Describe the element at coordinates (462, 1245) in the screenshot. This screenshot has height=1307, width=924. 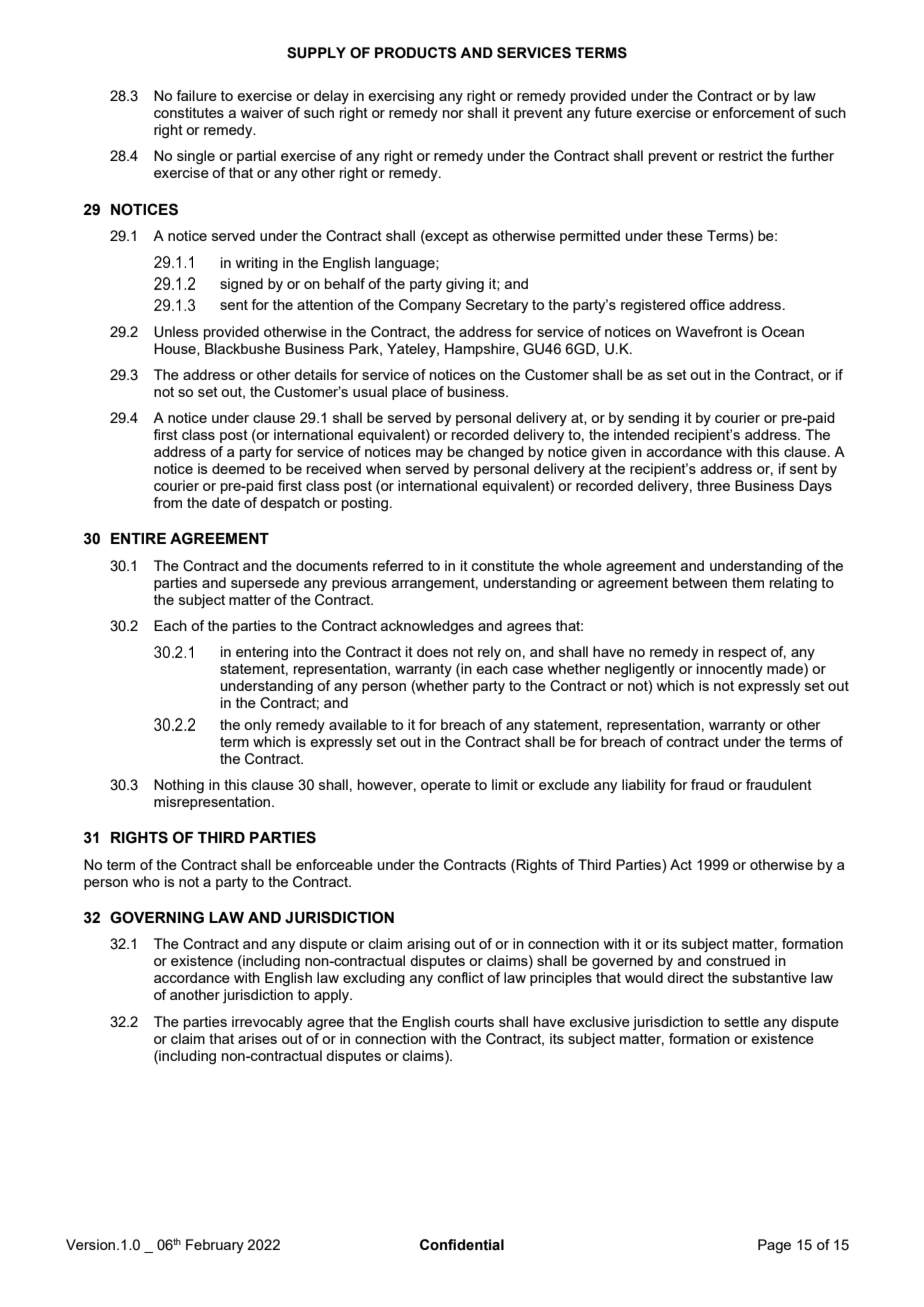
I see `Confidential` at that location.
